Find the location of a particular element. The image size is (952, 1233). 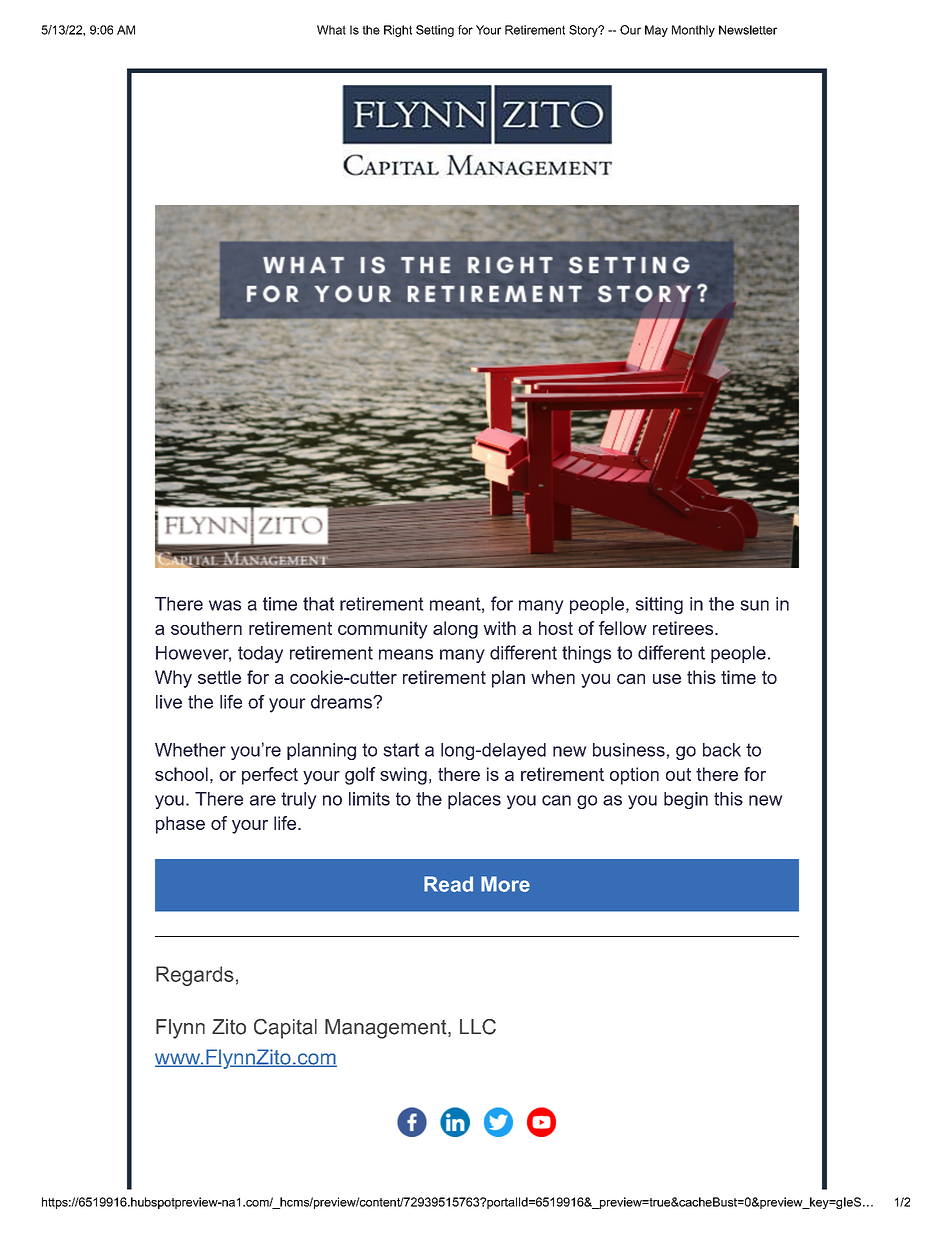

What is located at coordinates (331, 30).
